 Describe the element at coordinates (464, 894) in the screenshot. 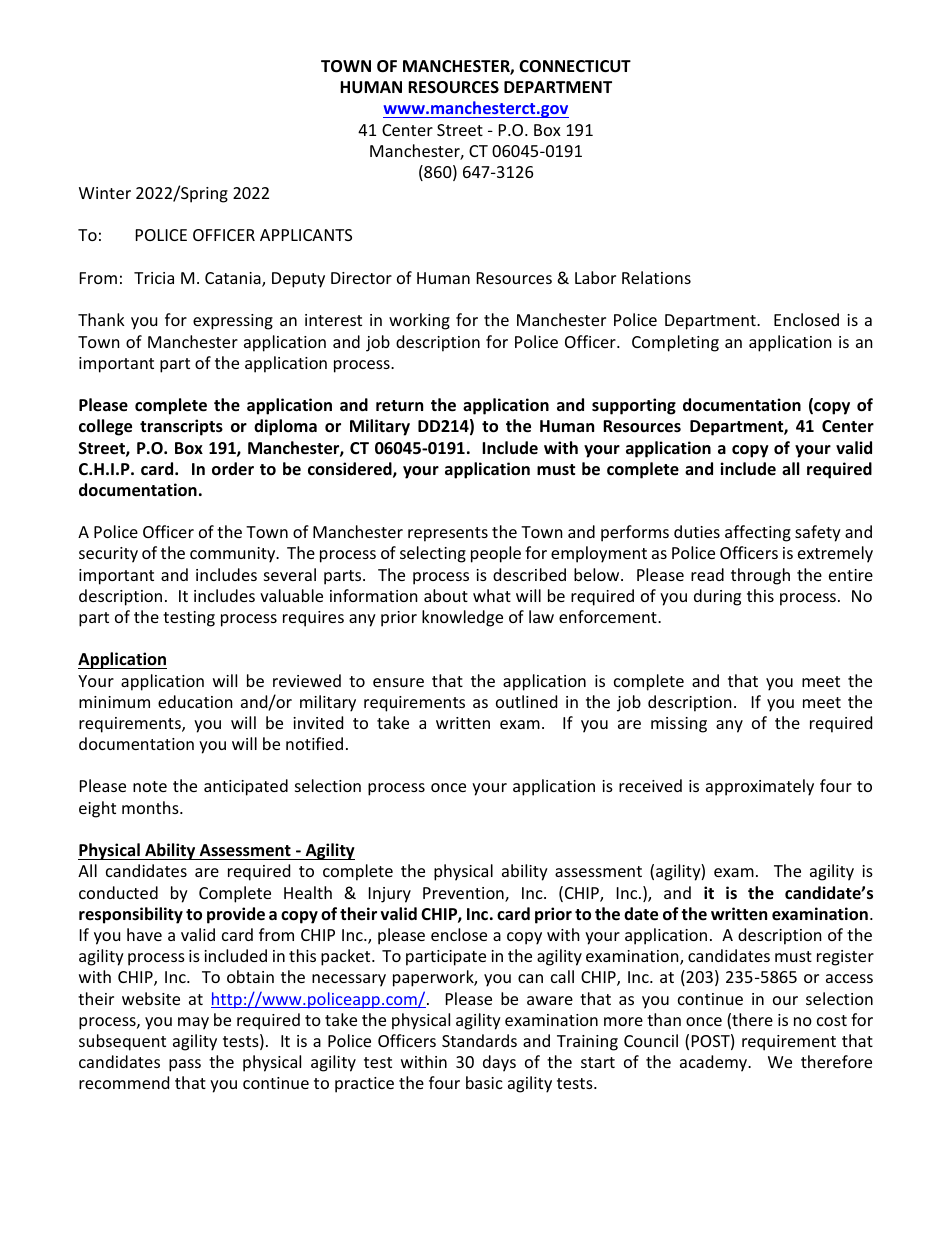

I see `Prevention` at that location.
